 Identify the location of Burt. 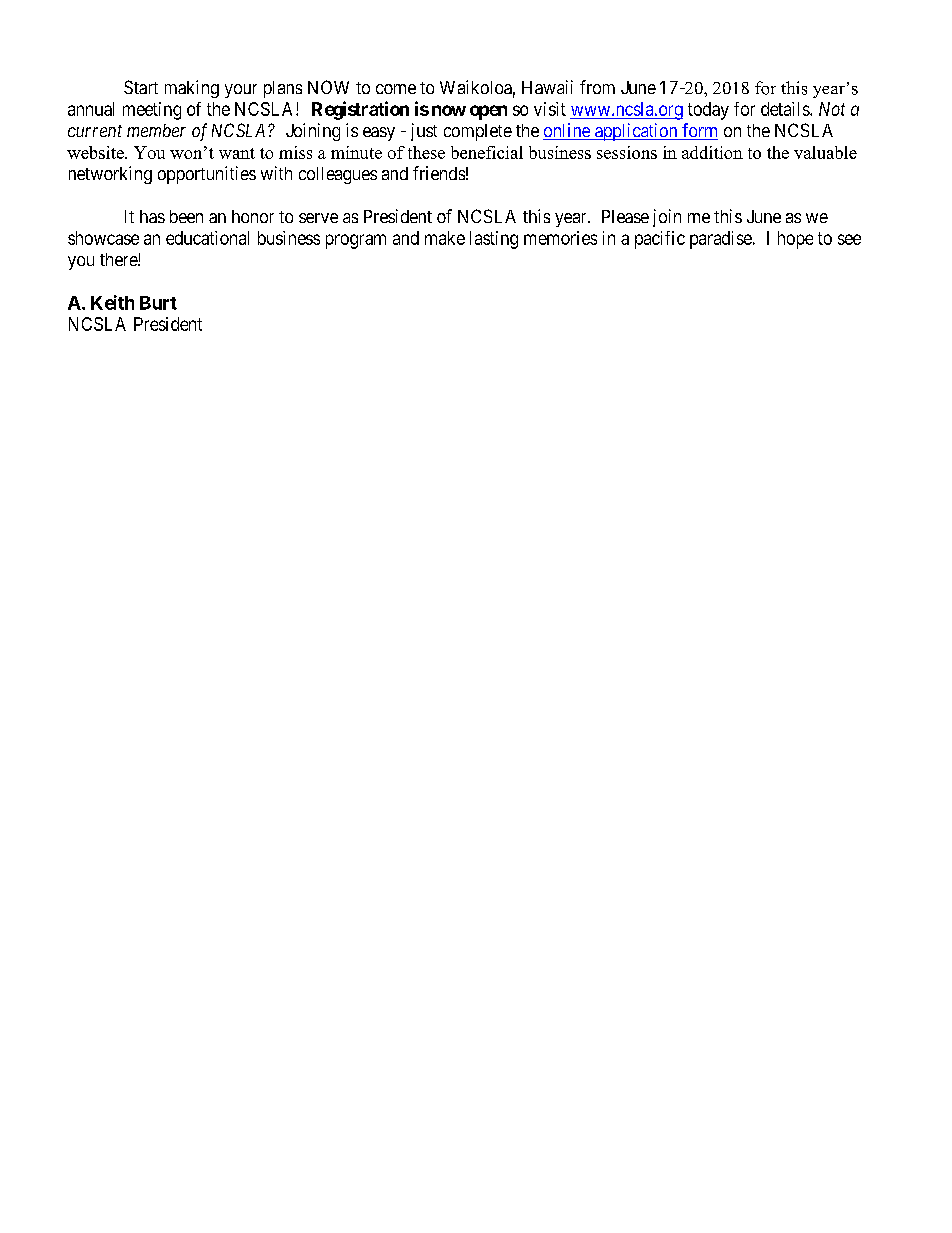
(158, 303).
